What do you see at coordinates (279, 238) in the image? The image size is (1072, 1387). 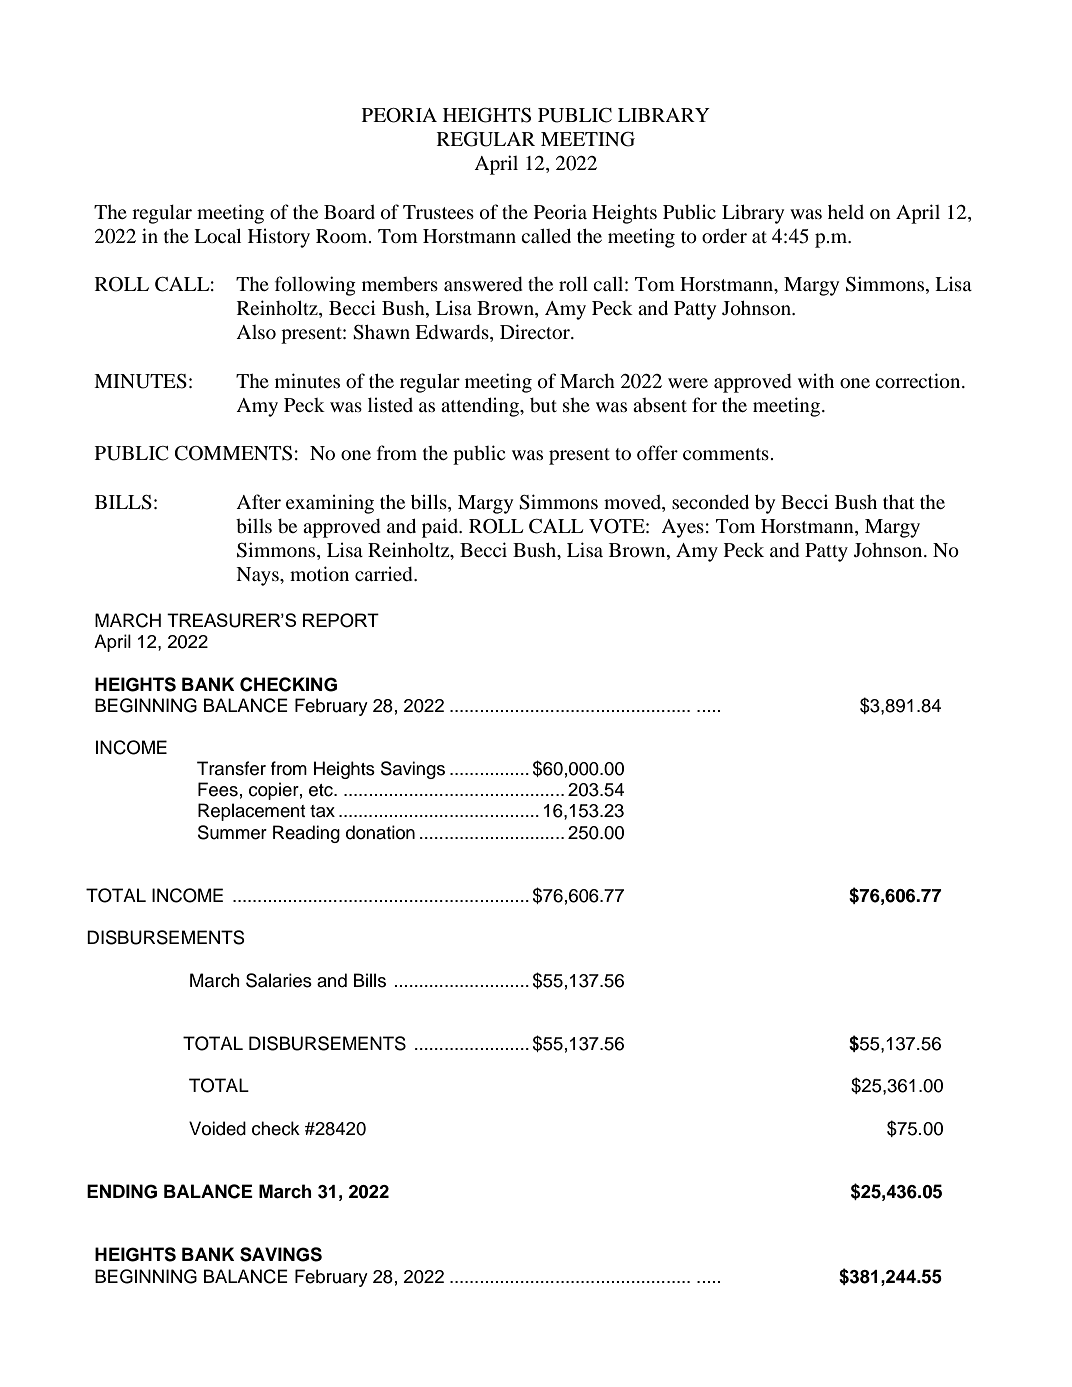 I see `History` at bounding box center [279, 238].
